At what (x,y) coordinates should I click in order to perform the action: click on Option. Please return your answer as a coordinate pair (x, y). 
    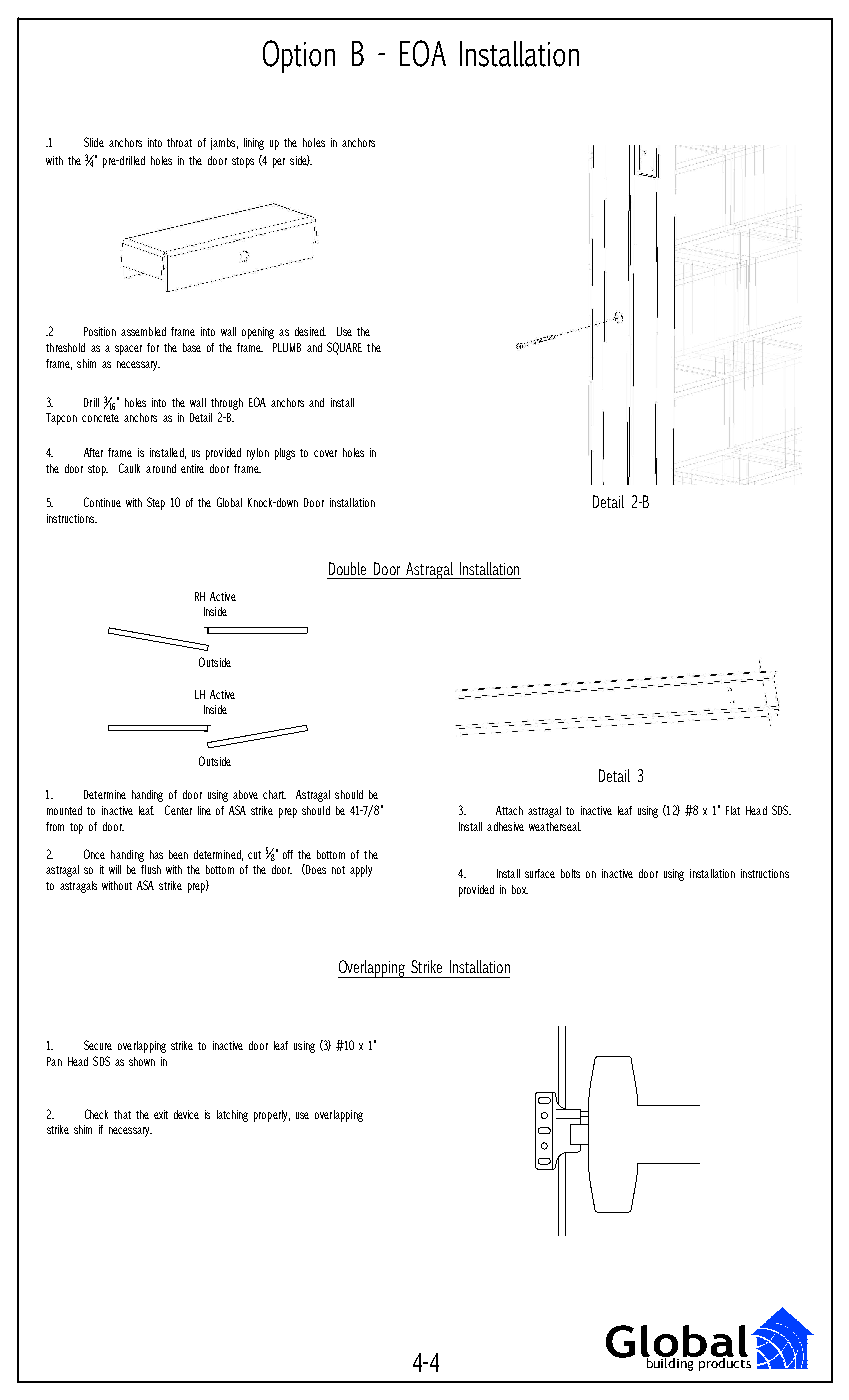
    Looking at the image, I should click on (299, 56).
